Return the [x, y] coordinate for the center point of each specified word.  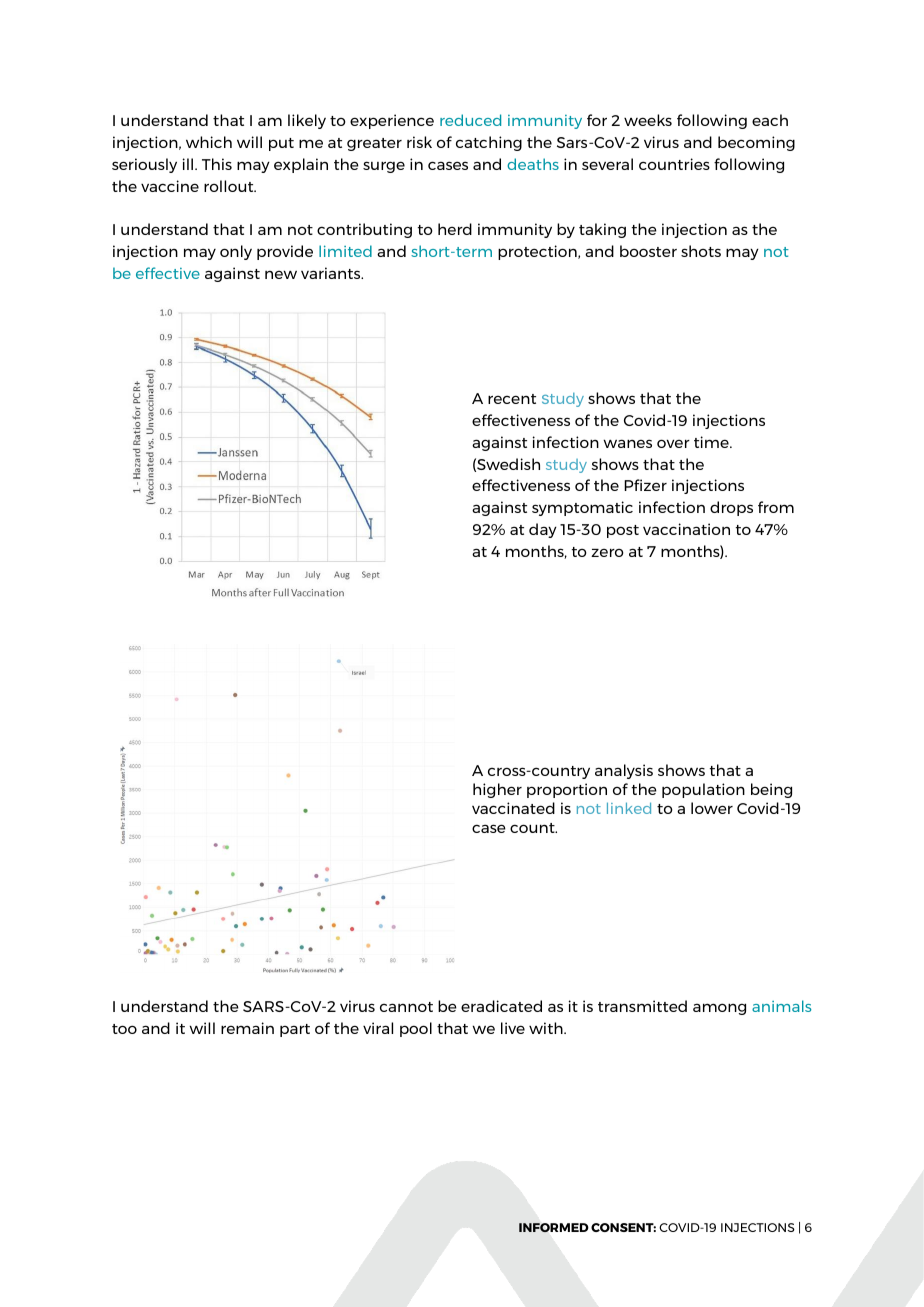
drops [731, 508]
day [543, 530]
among [719, 1009]
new [281, 275]
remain [247, 1028]
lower [712, 808]
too [124, 1029]
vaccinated [513, 808]
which [209, 142]
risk [419, 142]
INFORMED [554, 1227]
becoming [756, 143]
